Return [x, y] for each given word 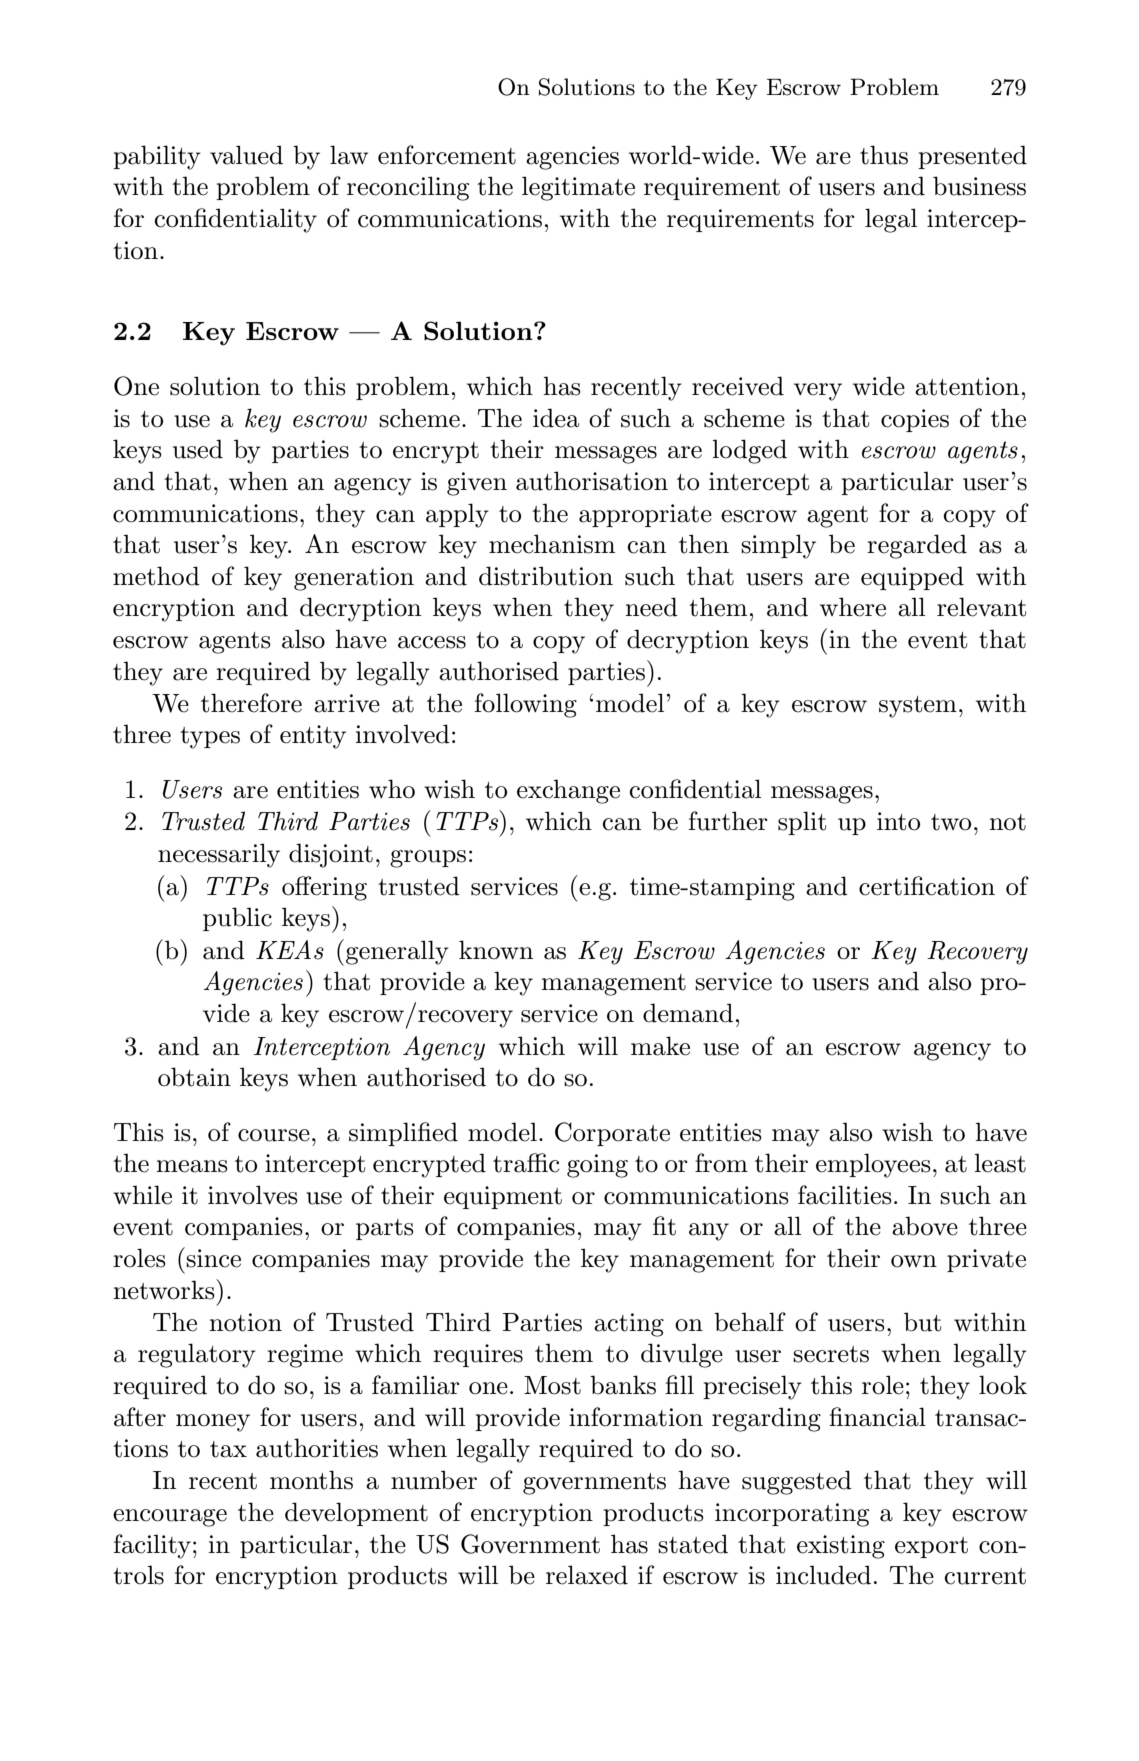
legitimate [578, 188]
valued [246, 155]
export [931, 1547]
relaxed [587, 1575]
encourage [170, 1518]
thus [884, 155]
